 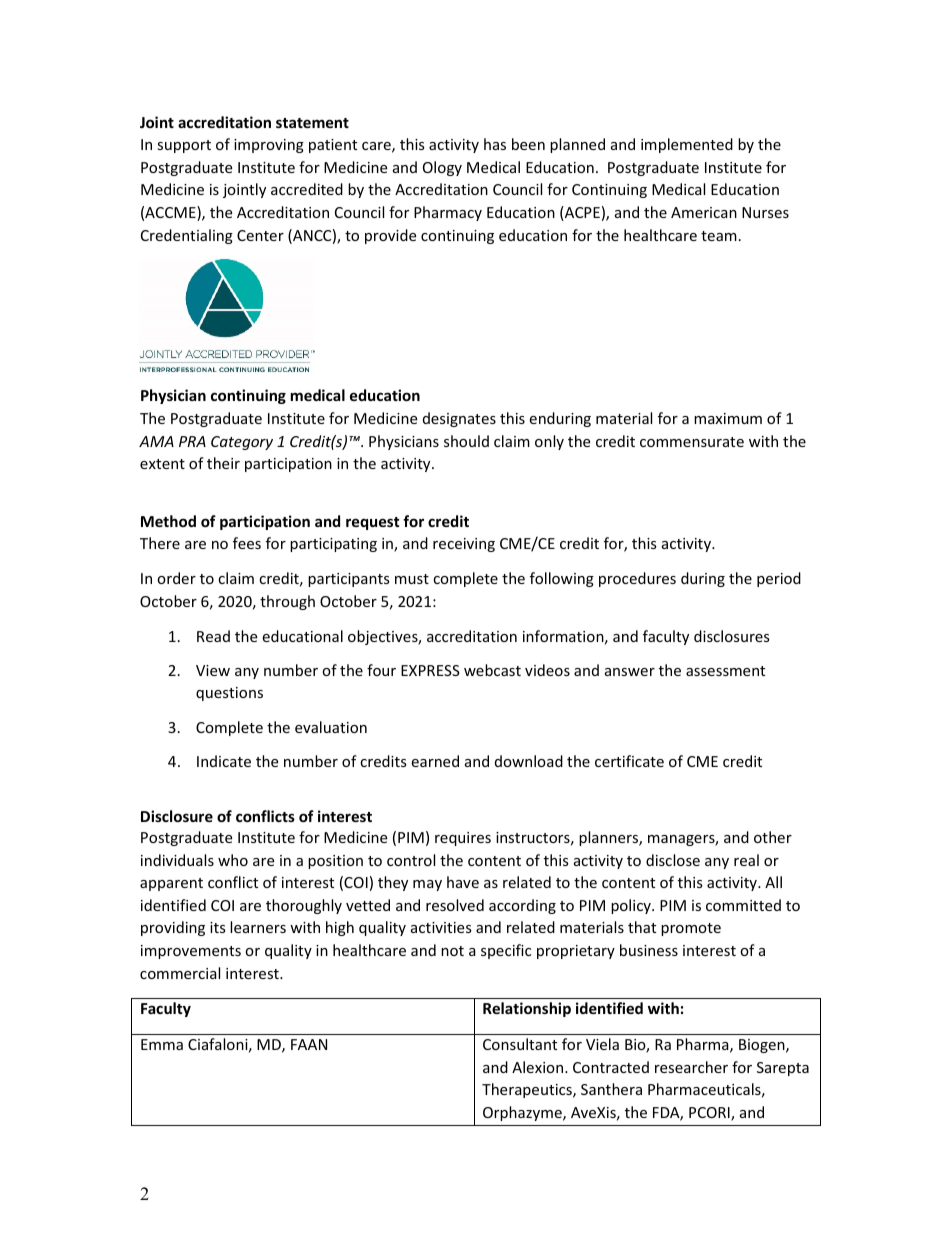 What do you see at coordinates (687, 145) in the document?
I see `implemented` at bounding box center [687, 145].
